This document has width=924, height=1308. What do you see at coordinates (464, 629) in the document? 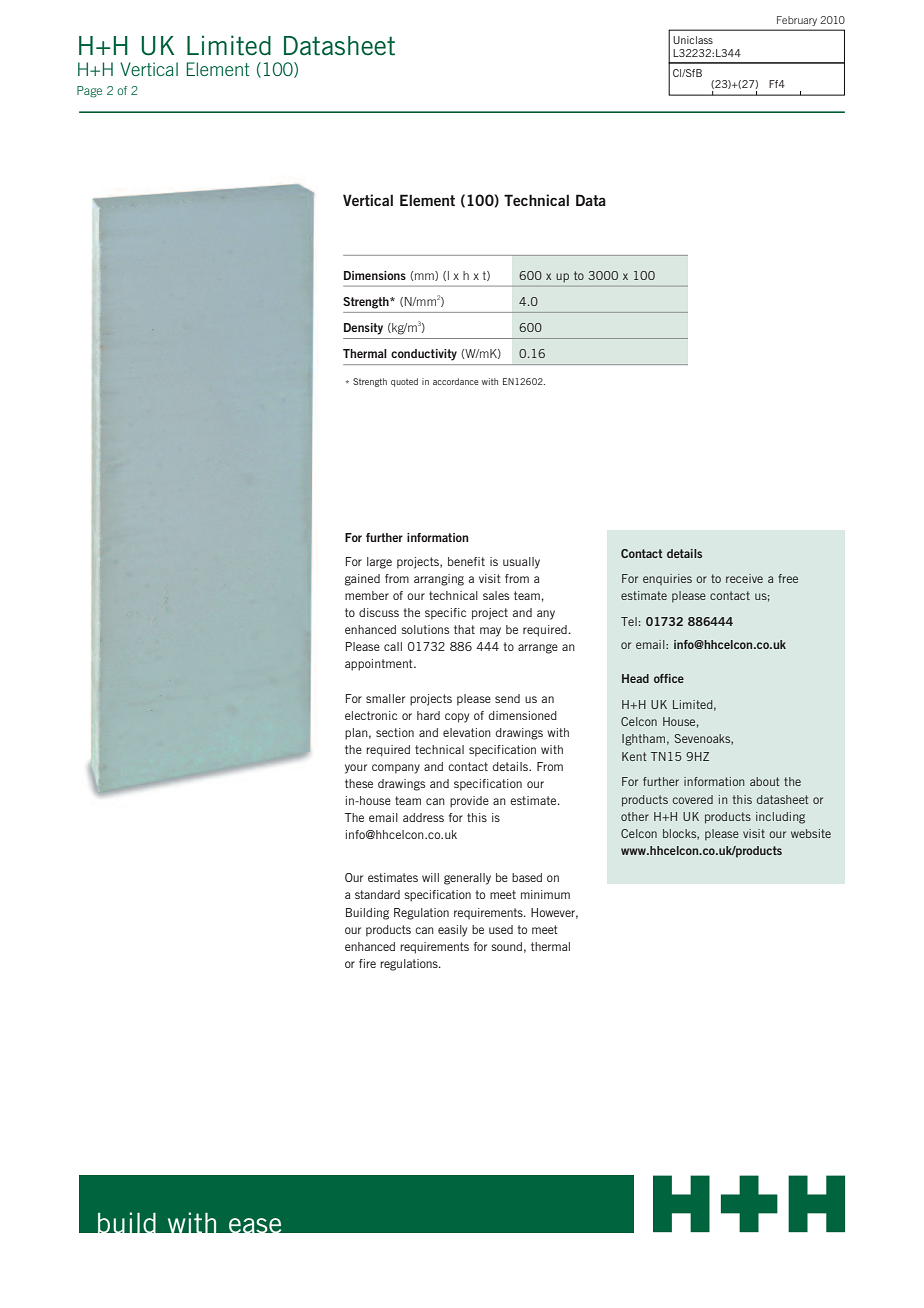
I see `that` at bounding box center [464, 629].
